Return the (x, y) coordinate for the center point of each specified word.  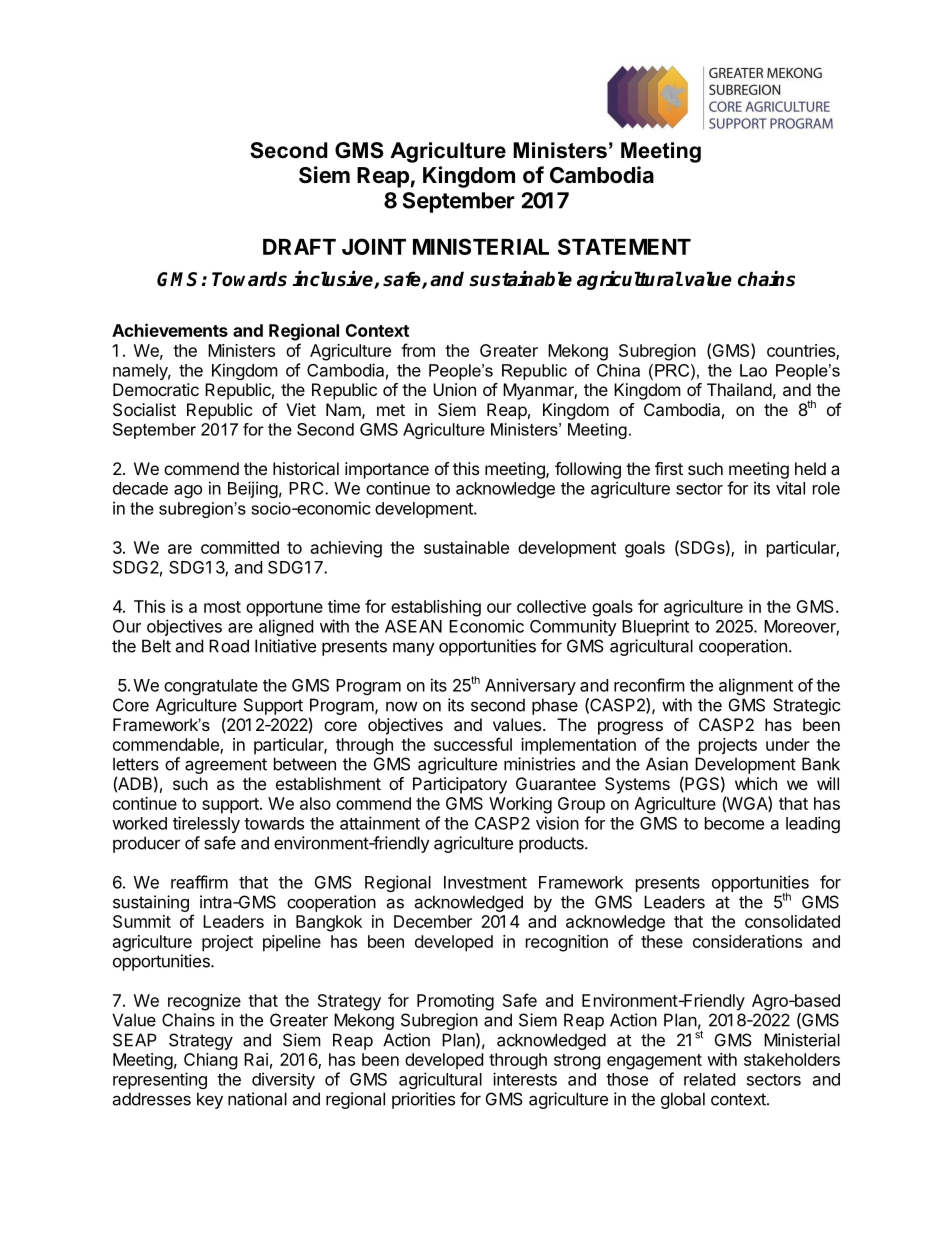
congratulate (211, 687)
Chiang (211, 1061)
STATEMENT (624, 246)
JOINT (374, 246)
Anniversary (530, 686)
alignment (756, 686)
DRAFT (299, 247)
